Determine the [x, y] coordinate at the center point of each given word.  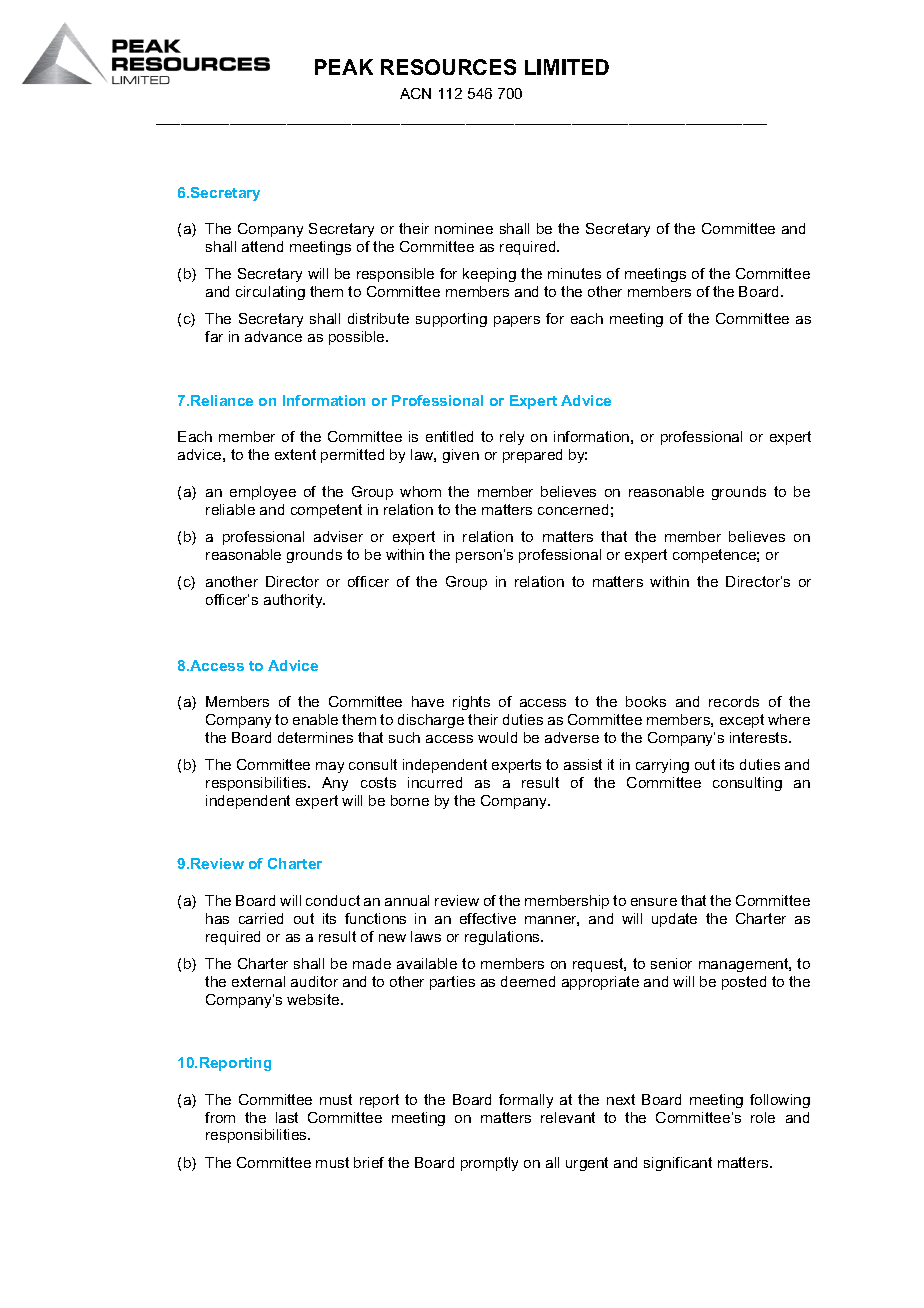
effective [488, 918]
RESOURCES [448, 67]
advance [273, 336]
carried [261, 918]
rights [471, 703]
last [287, 1117]
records [734, 701]
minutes [574, 273]
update [674, 920]
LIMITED [567, 67]
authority [294, 601]
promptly [489, 1164]
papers [517, 321]
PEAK [344, 67]
